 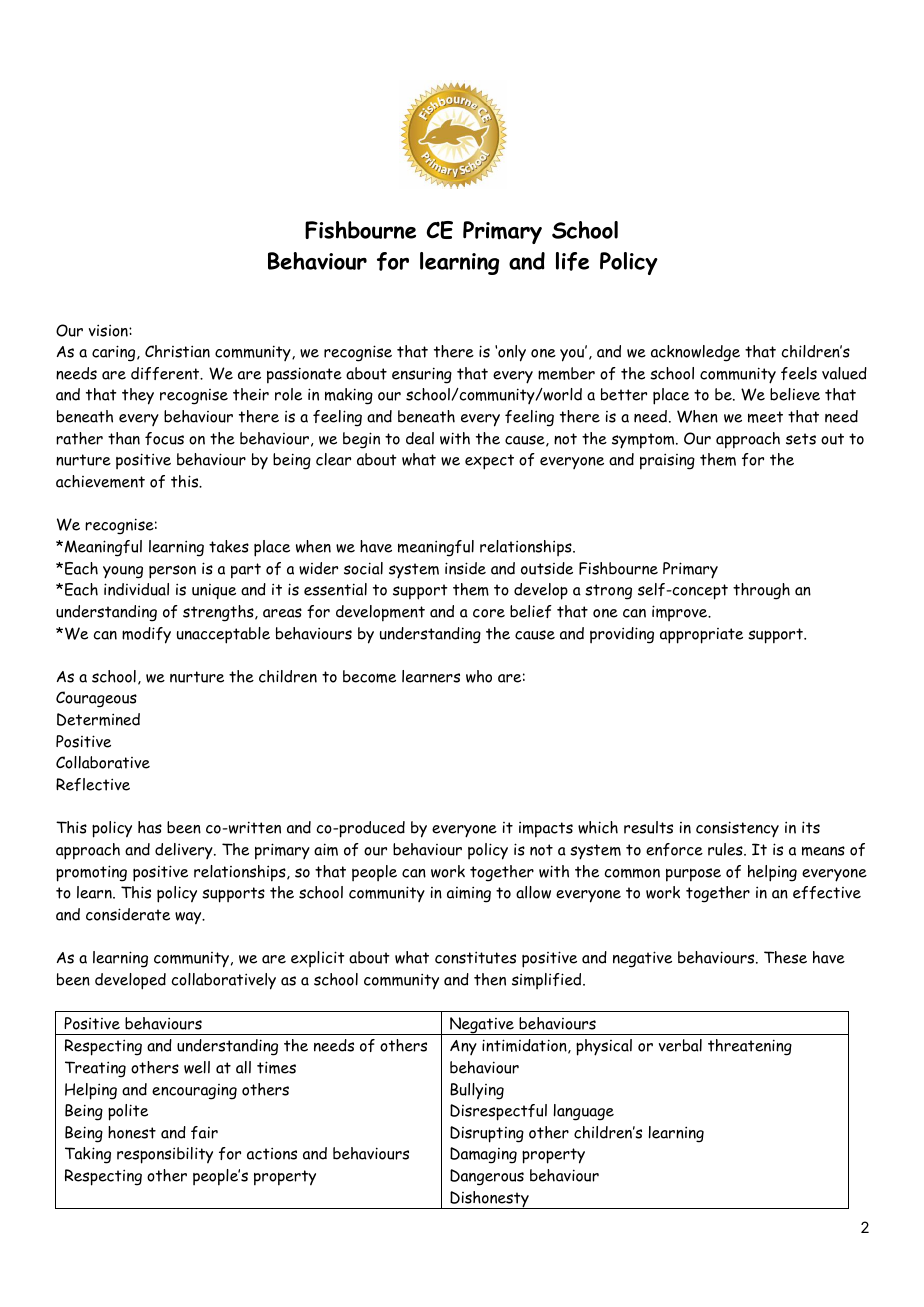 What do you see at coordinates (165, 1155) in the image?
I see `responsibility` at bounding box center [165, 1155].
